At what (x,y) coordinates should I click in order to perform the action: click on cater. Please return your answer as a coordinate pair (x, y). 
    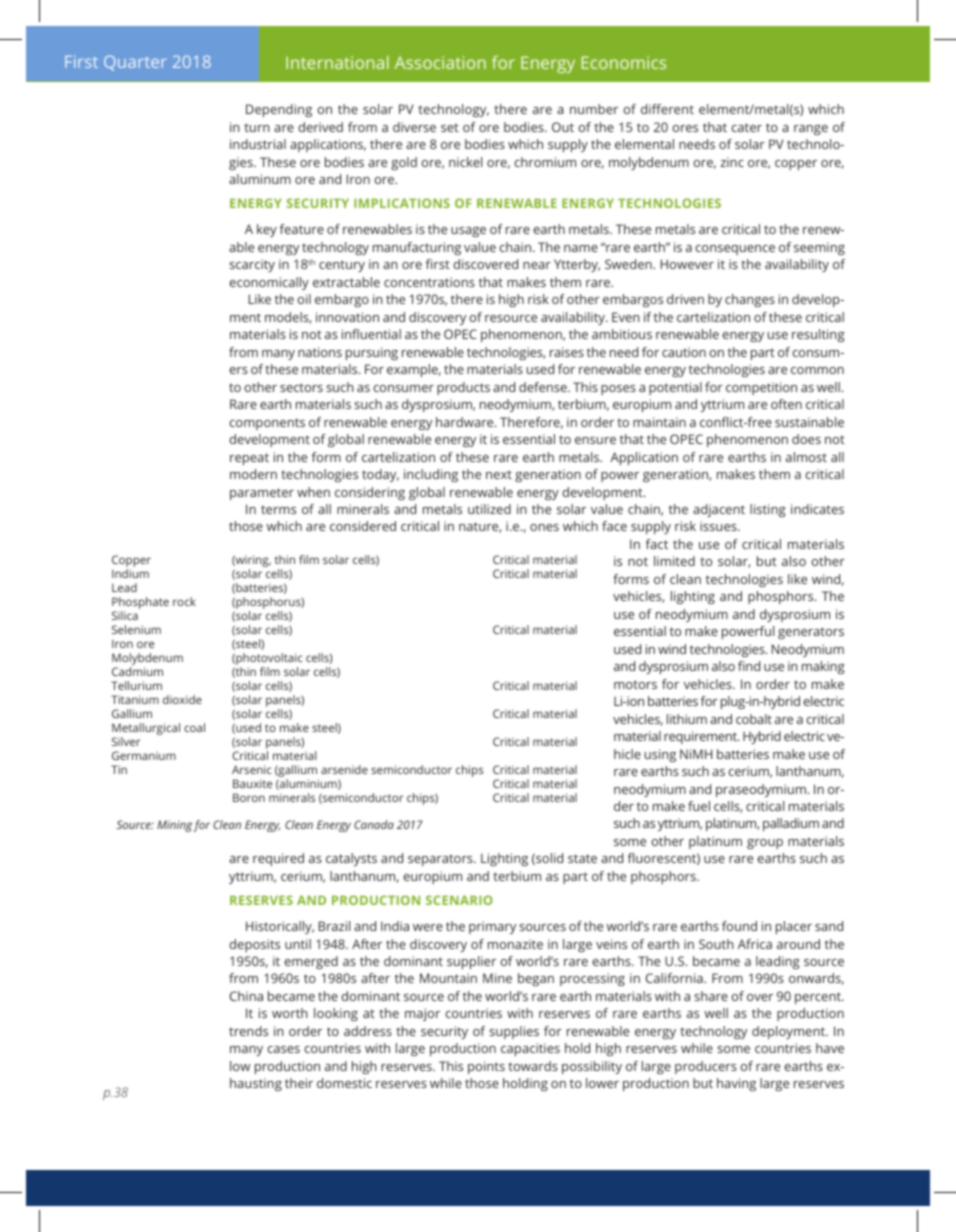
    Looking at the image, I should click on (746, 127).
